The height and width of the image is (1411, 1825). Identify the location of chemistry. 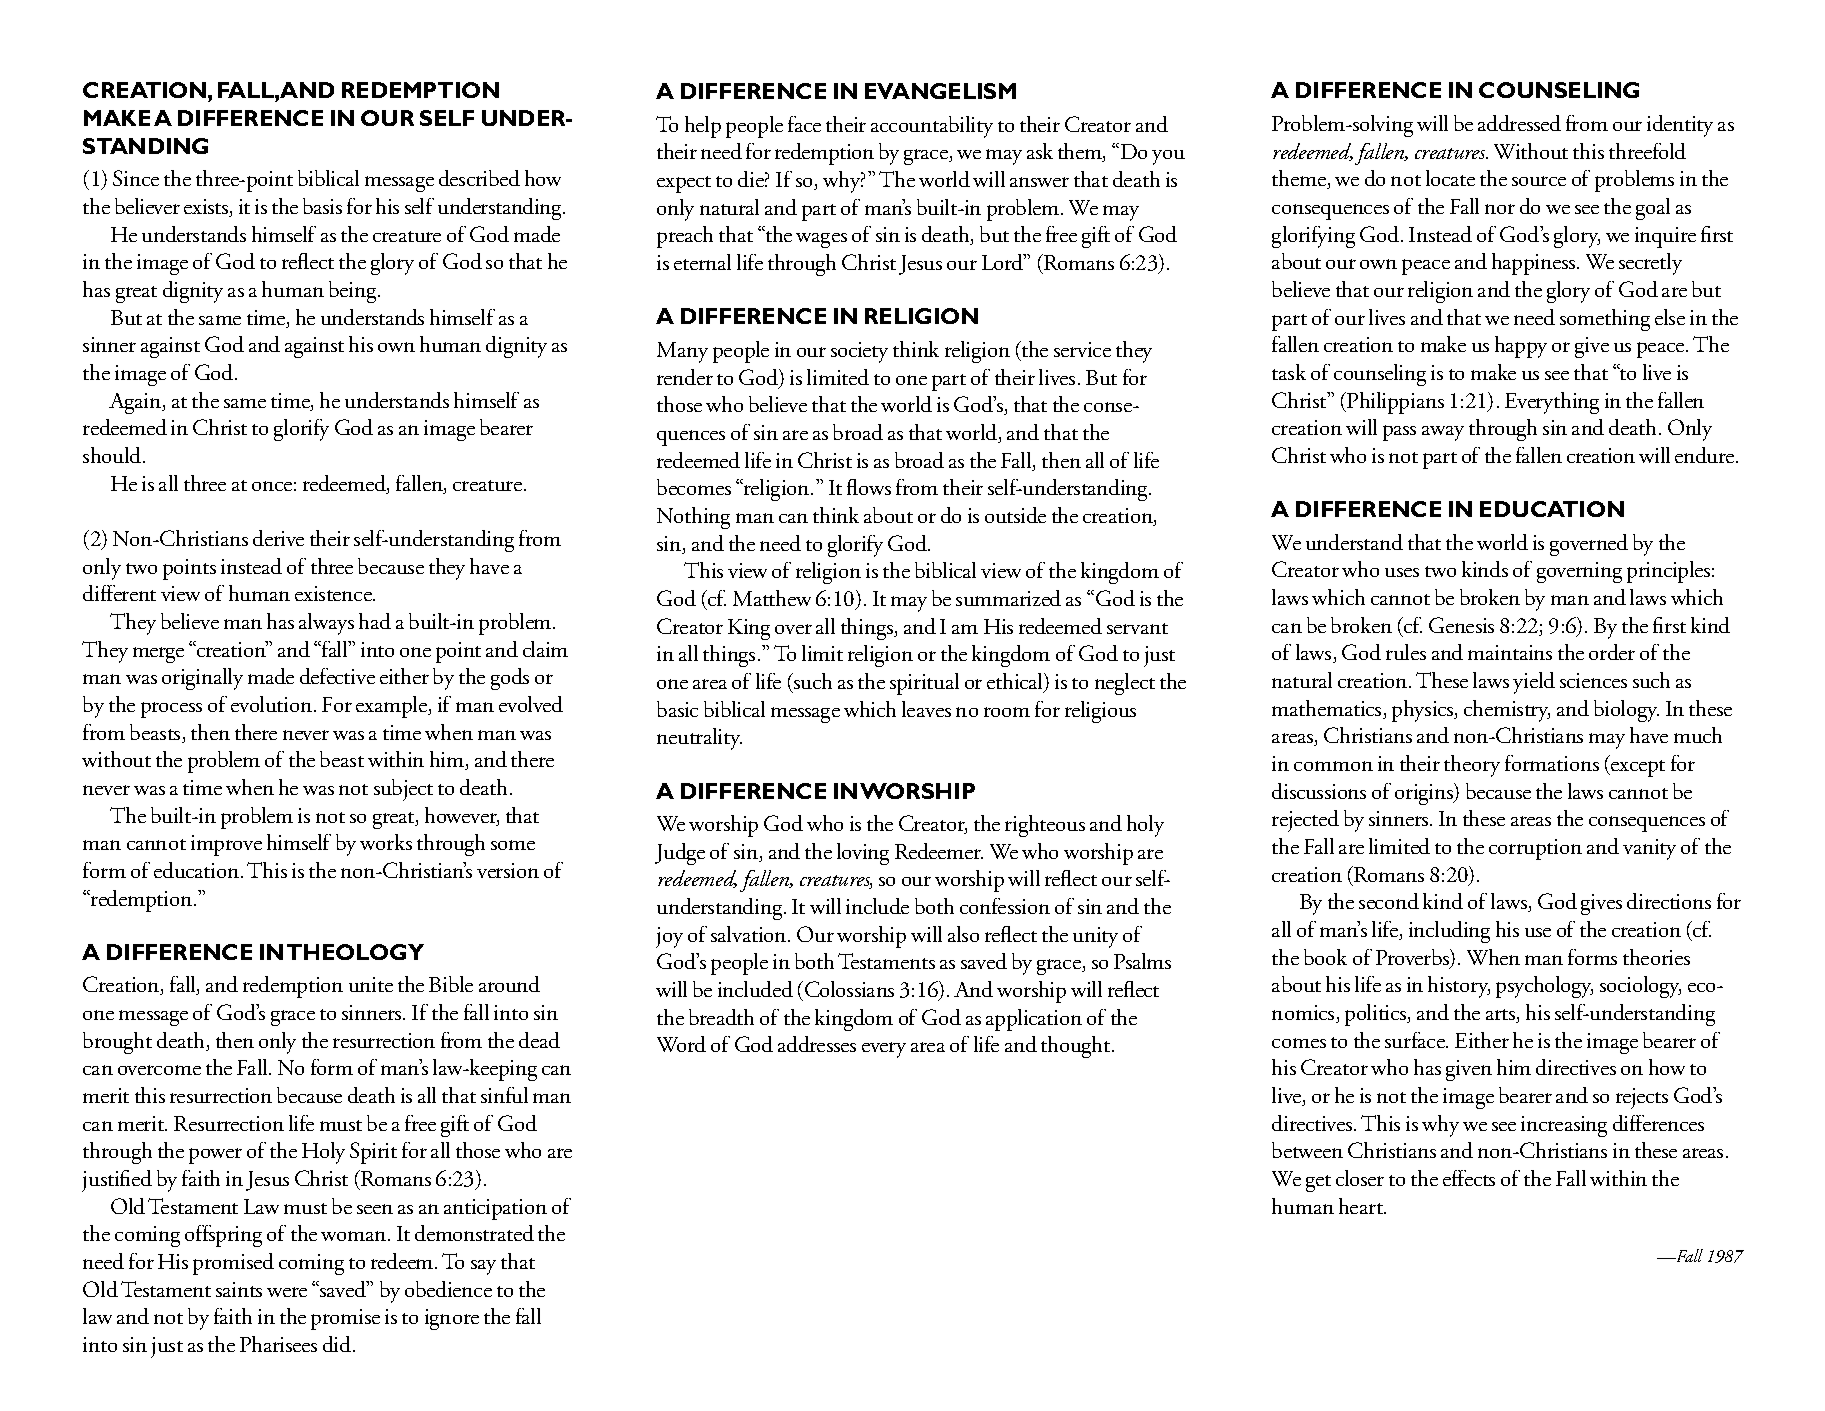
(1507, 711).
